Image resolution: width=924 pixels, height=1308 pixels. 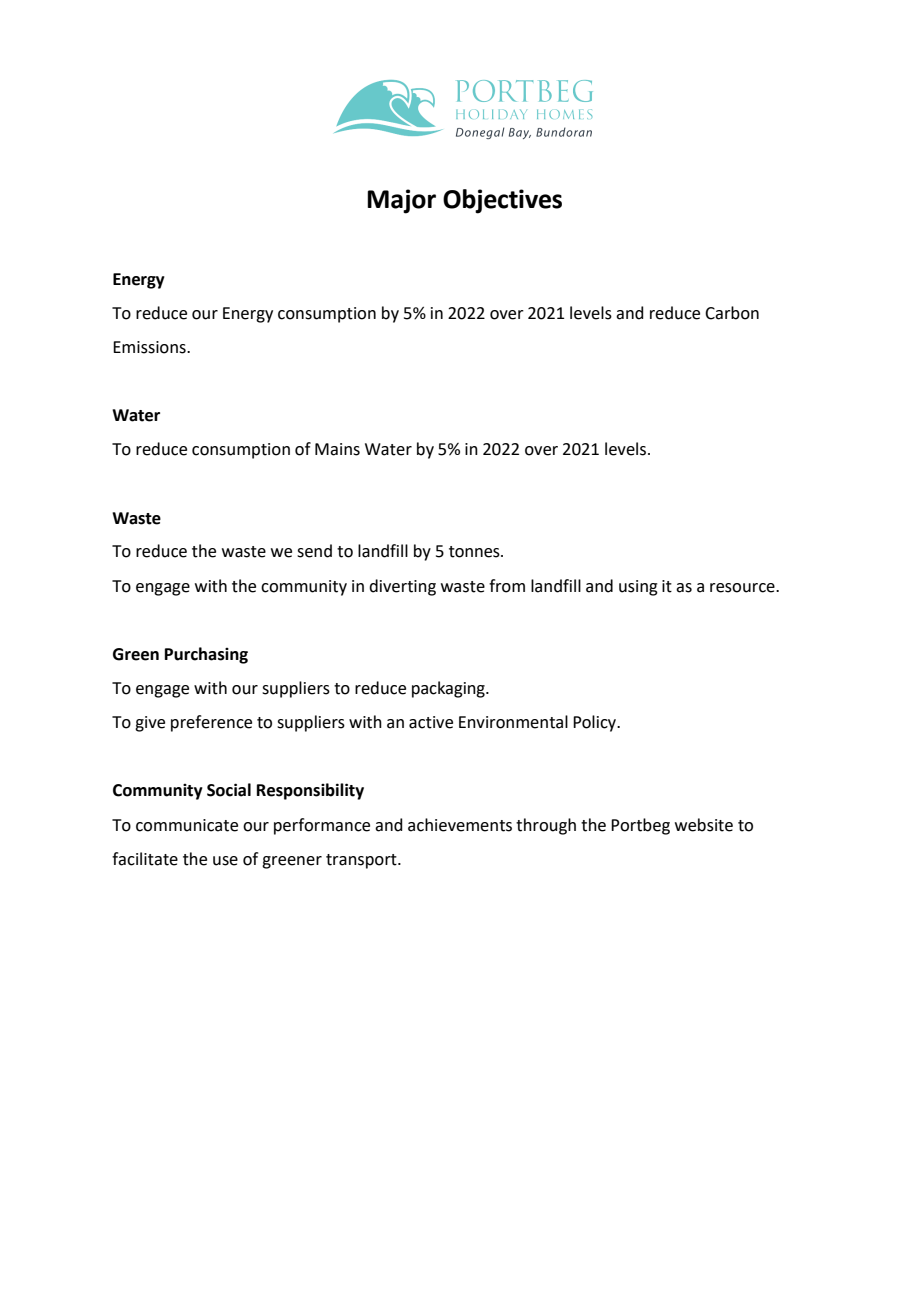 I want to click on Mains, so click(x=337, y=449).
